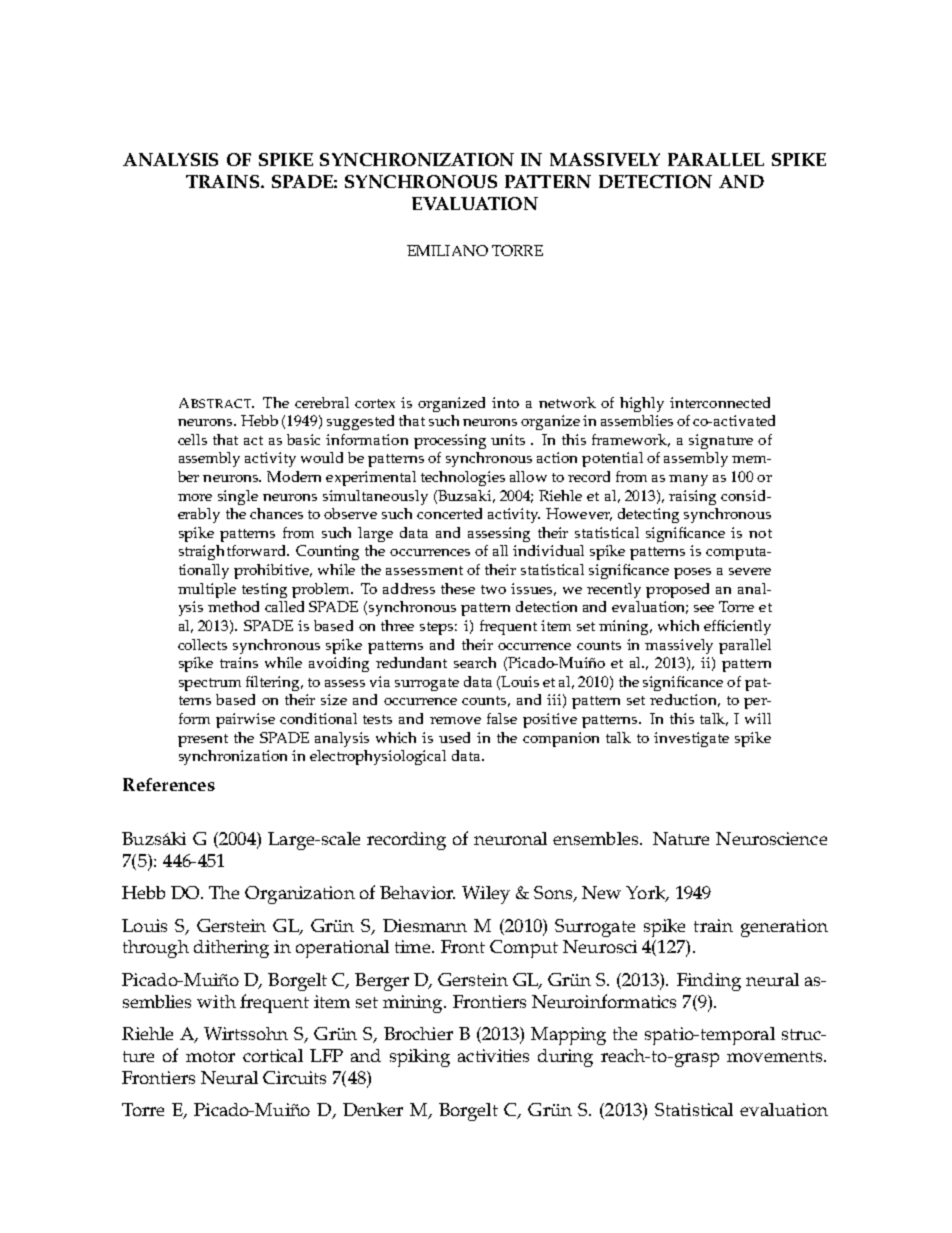 The width and height of the screenshot is (952, 1233). What do you see at coordinates (720, 402) in the screenshot?
I see `interconnected` at bounding box center [720, 402].
